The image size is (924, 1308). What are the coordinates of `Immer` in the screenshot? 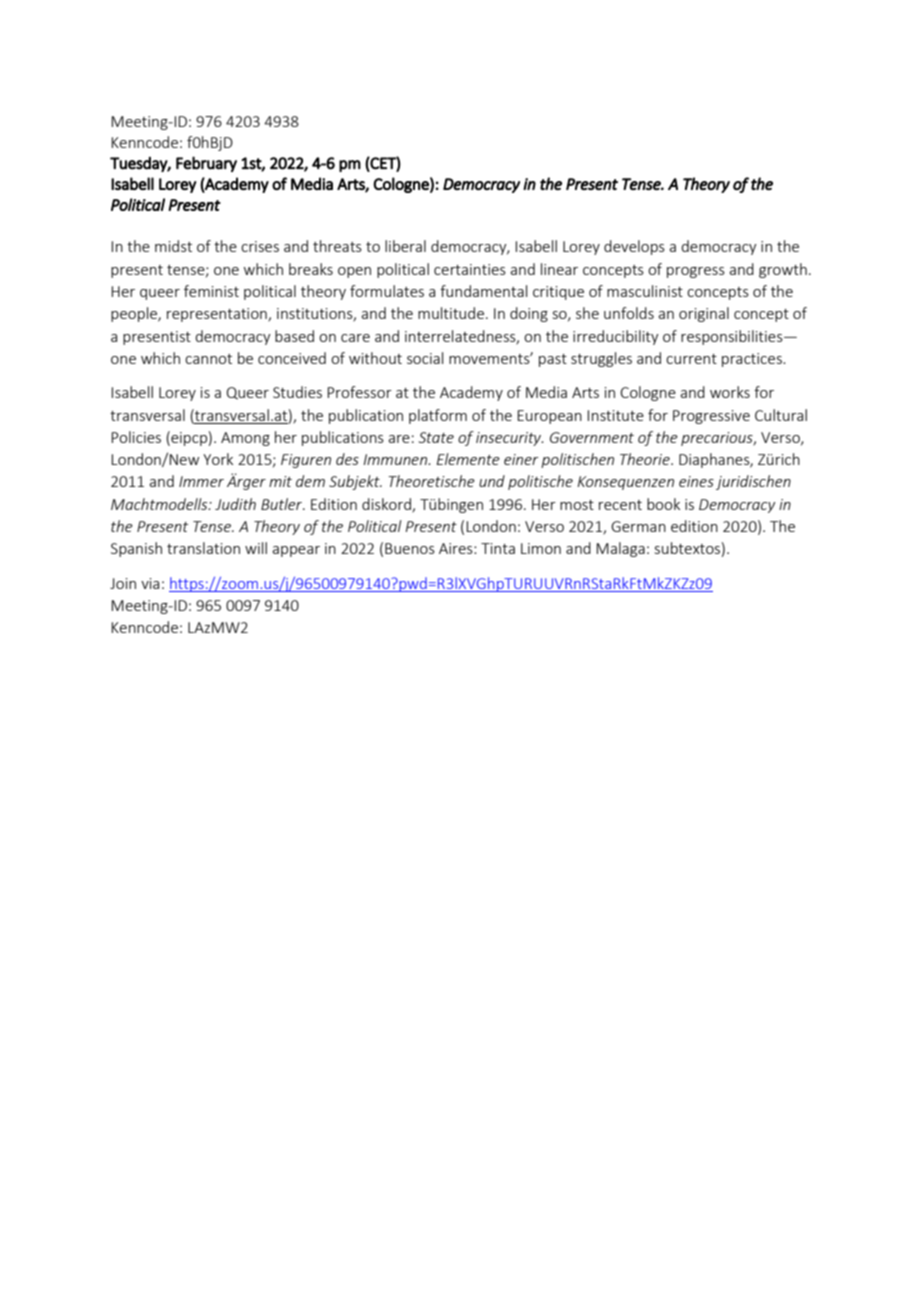 It's located at (201, 481).
